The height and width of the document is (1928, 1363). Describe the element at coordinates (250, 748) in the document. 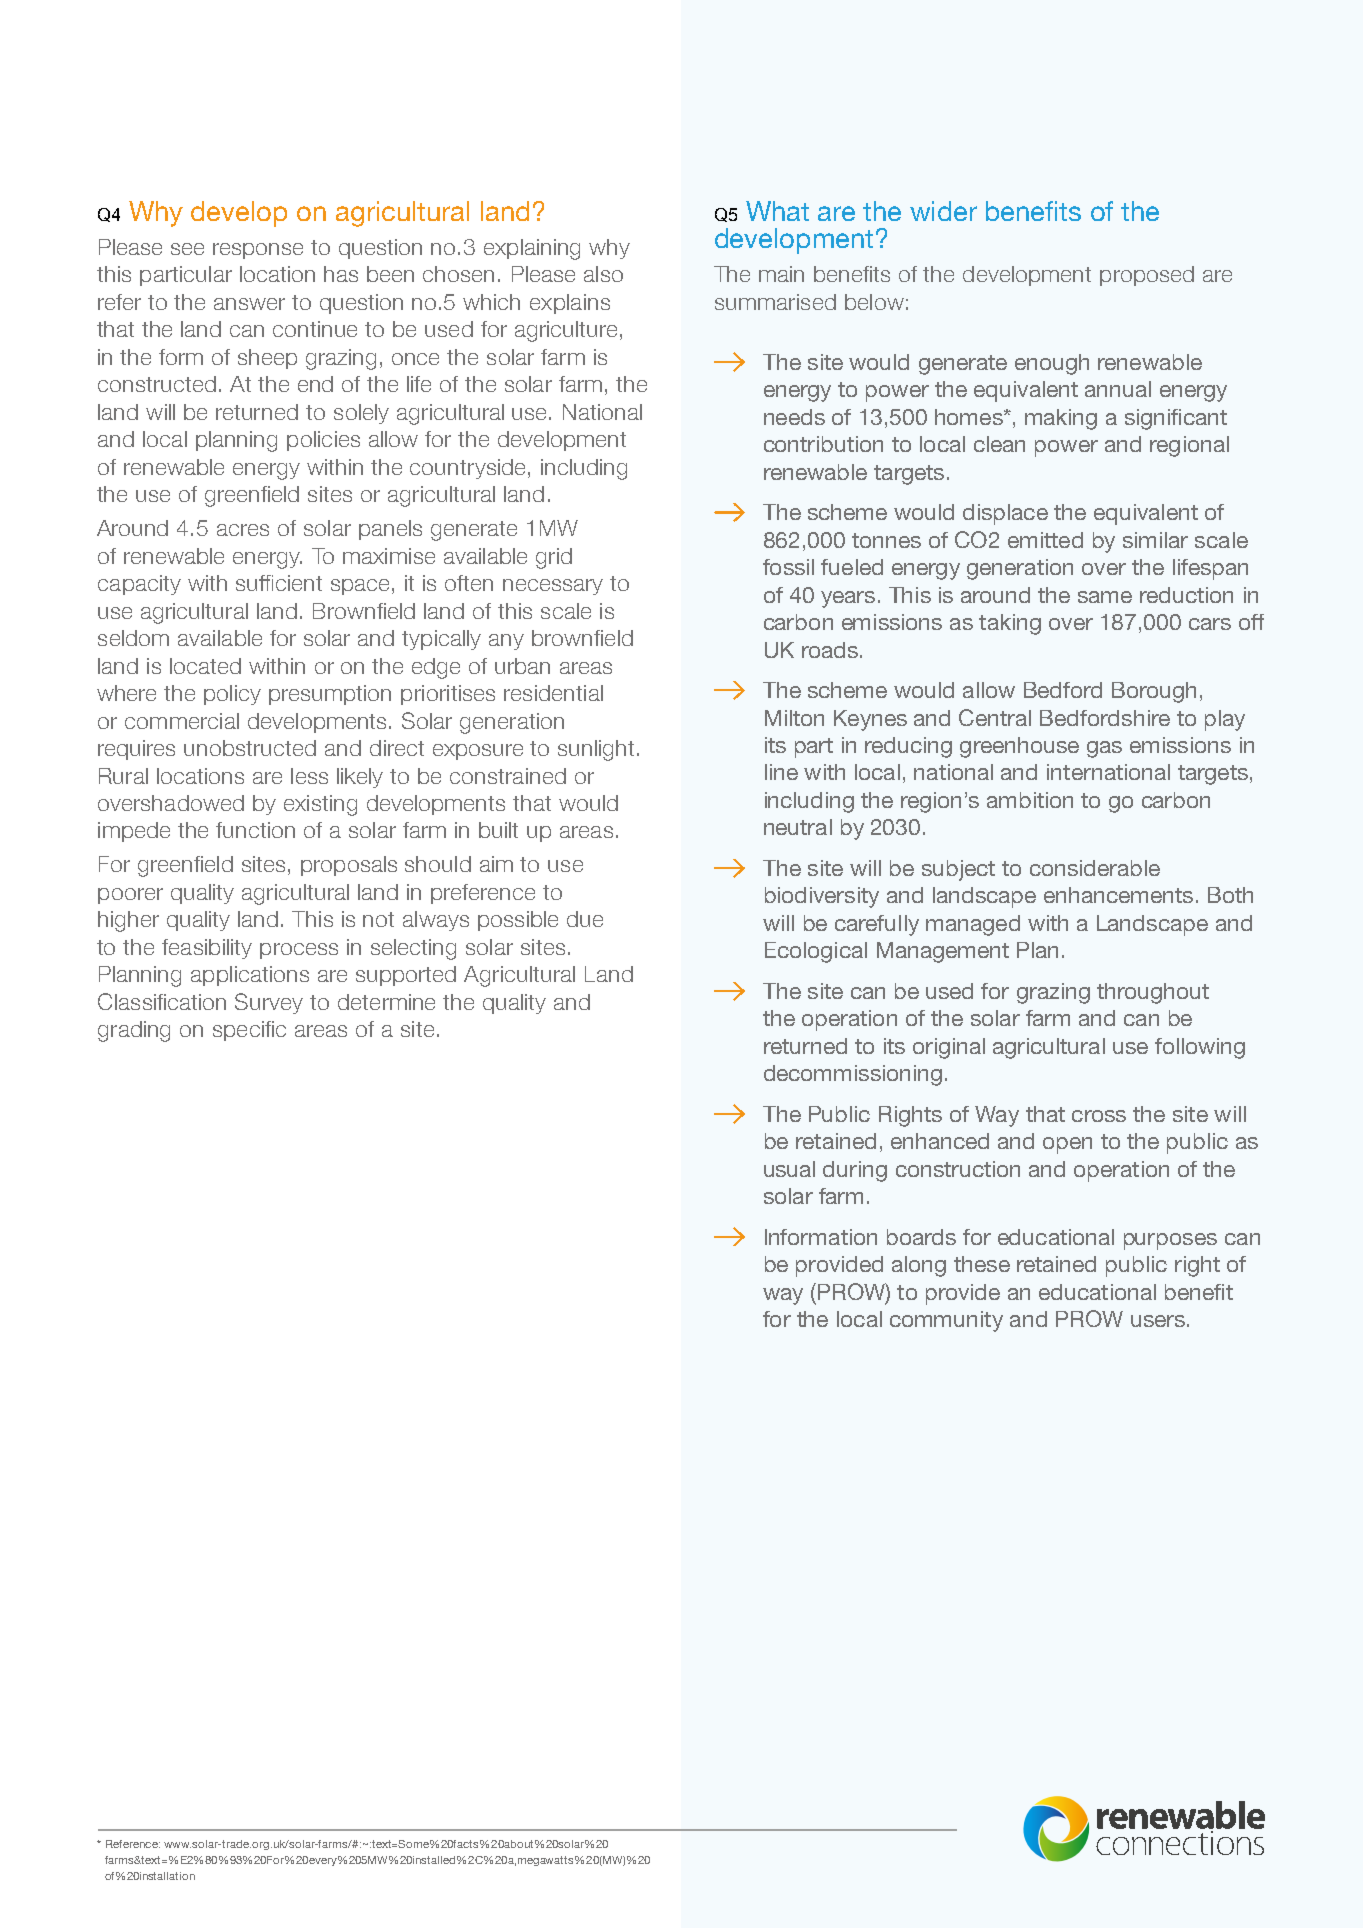

I see `unobstructed` at that location.
